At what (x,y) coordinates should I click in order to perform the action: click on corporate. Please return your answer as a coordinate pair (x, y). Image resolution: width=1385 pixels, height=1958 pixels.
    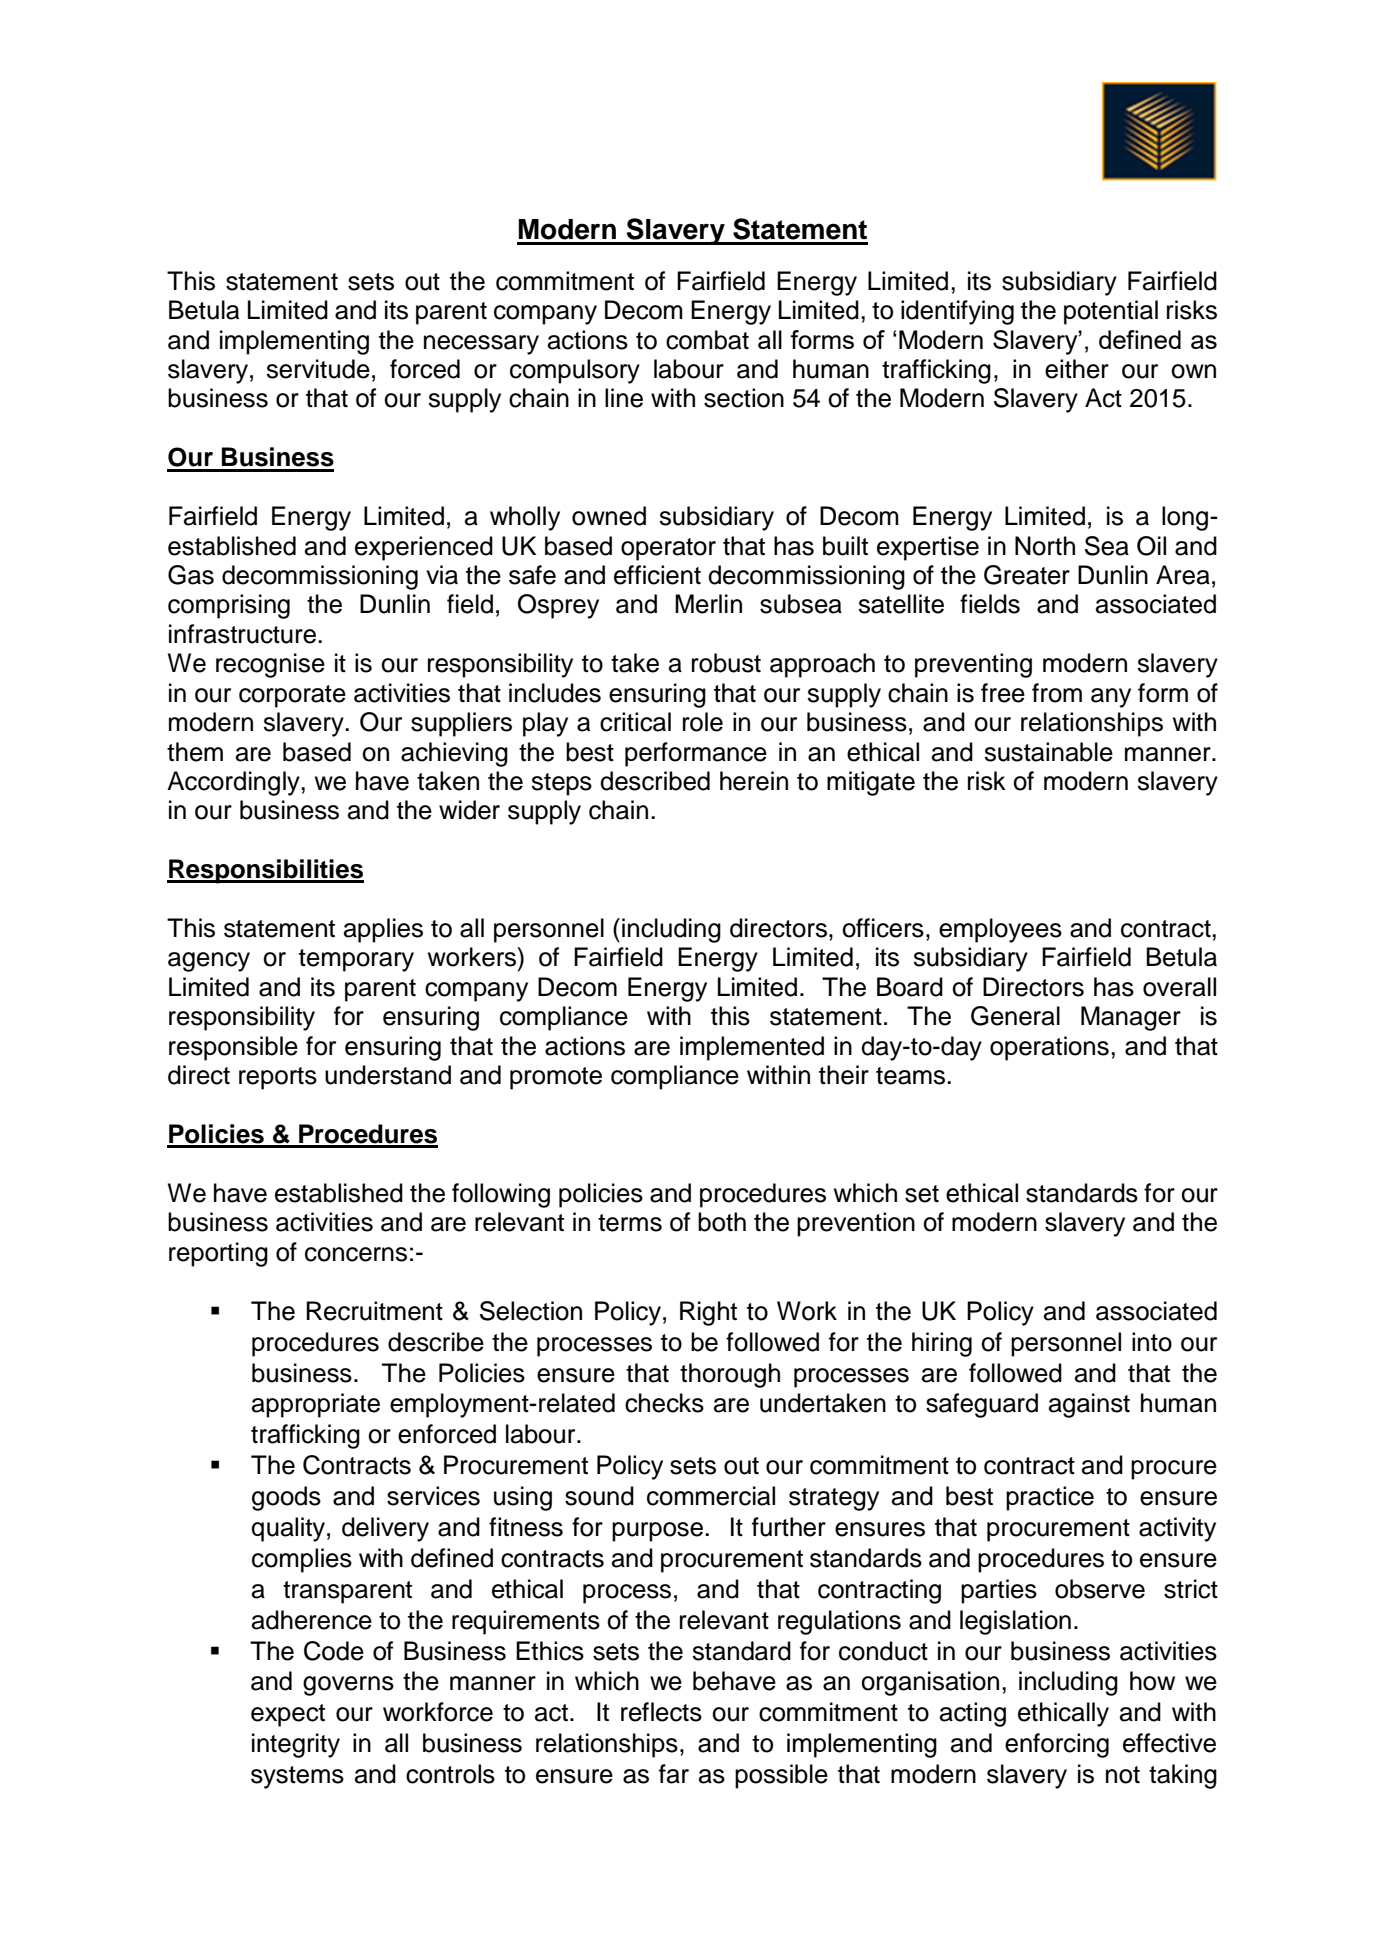
    Looking at the image, I should click on (292, 696).
